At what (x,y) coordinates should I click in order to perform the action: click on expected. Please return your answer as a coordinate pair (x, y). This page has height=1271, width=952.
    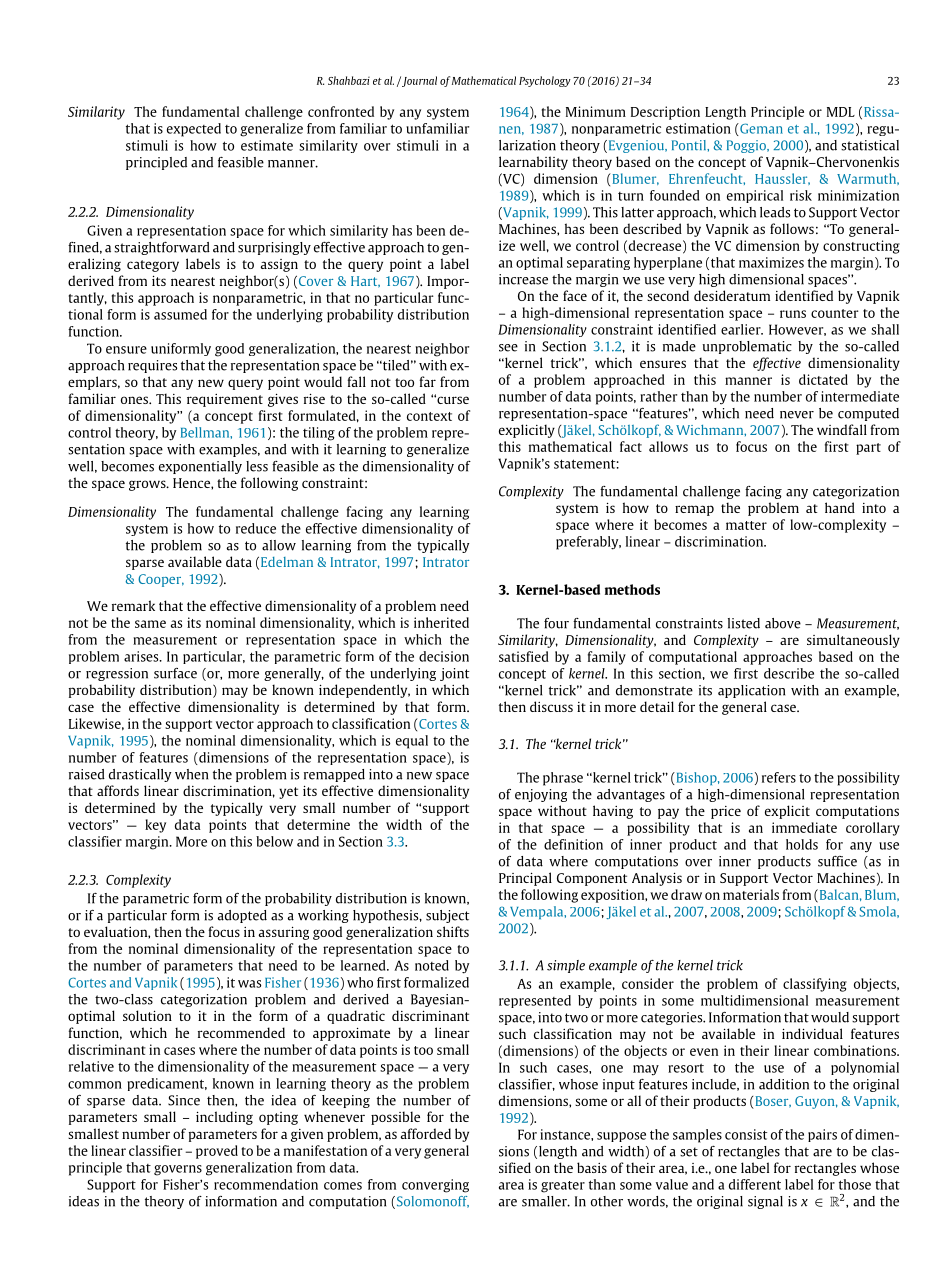
    Looking at the image, I should click on (194, 130).
